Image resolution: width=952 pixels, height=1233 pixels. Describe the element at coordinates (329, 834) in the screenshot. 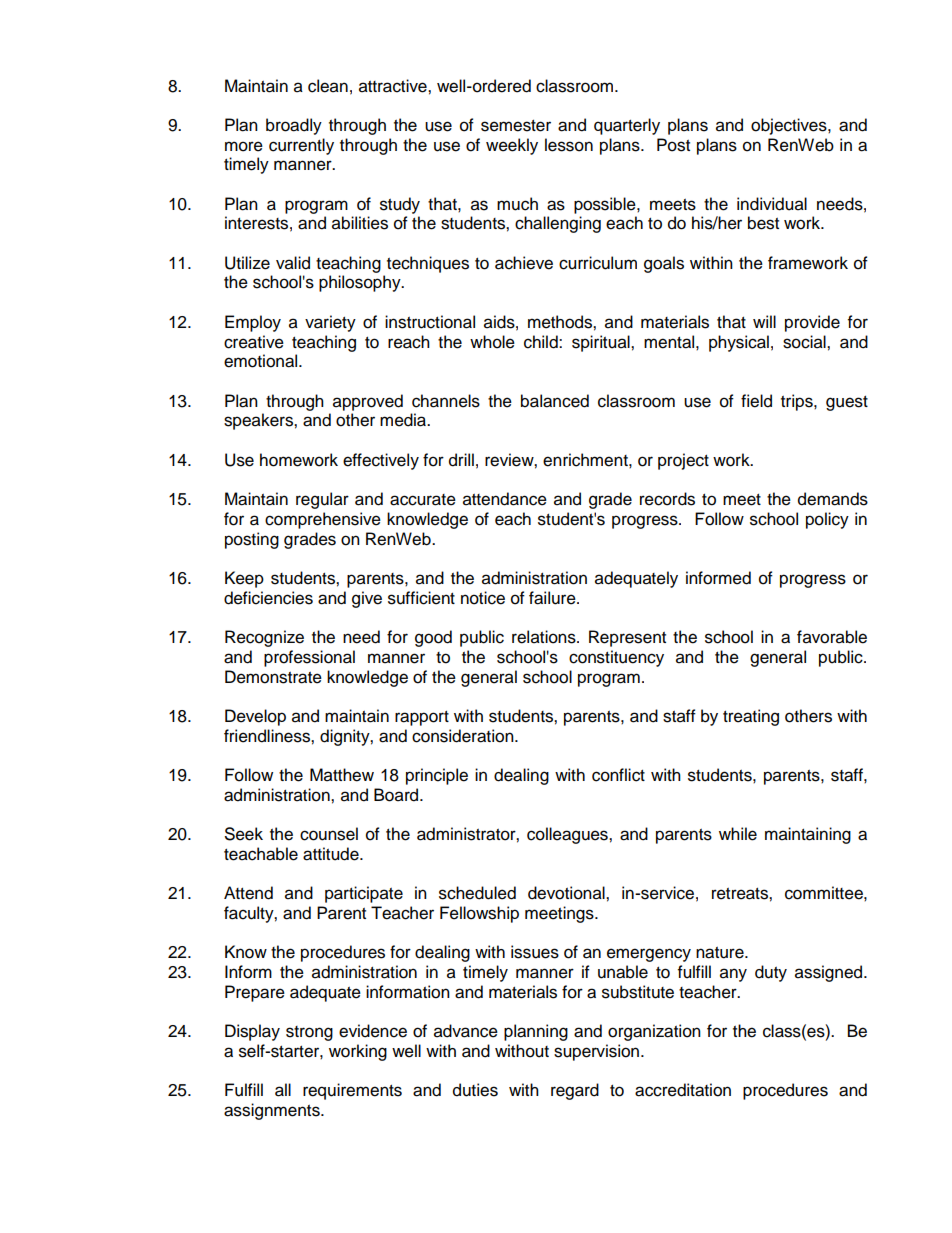

I see `counsel` at that location.
